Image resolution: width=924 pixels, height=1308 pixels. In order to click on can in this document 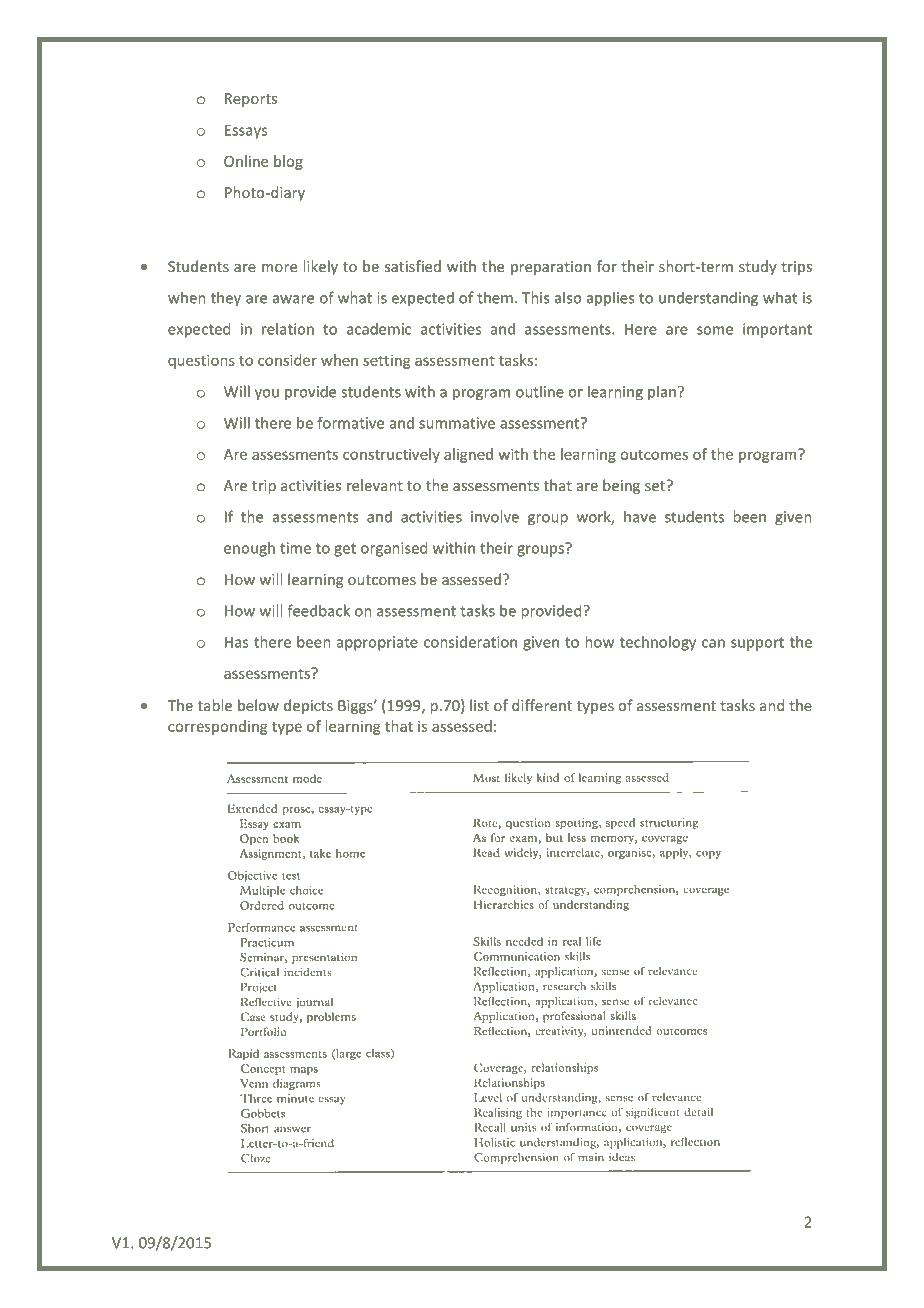, I will do `click(713, 643)`.
